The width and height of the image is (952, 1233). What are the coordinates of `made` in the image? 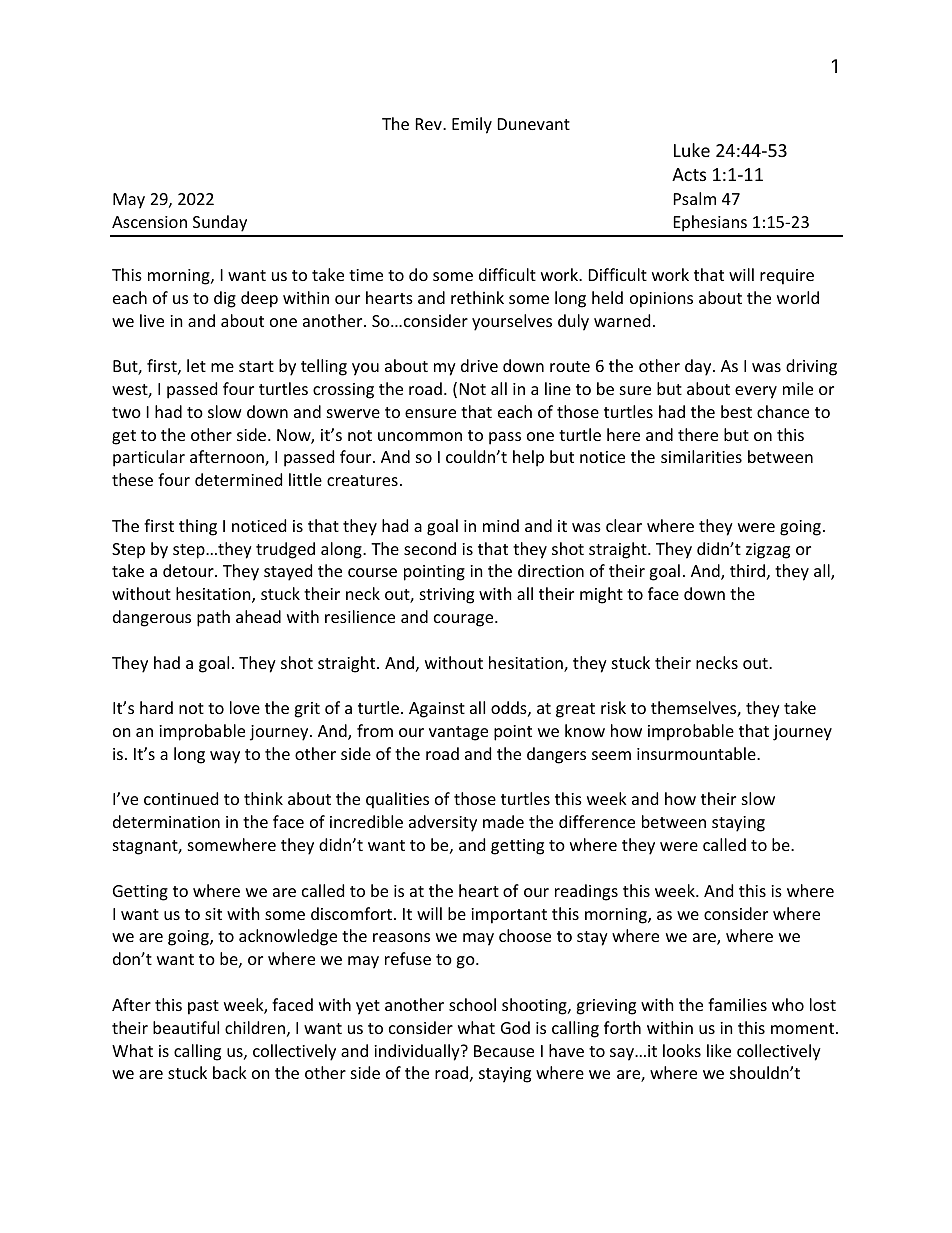 It's located at (503, 821).
